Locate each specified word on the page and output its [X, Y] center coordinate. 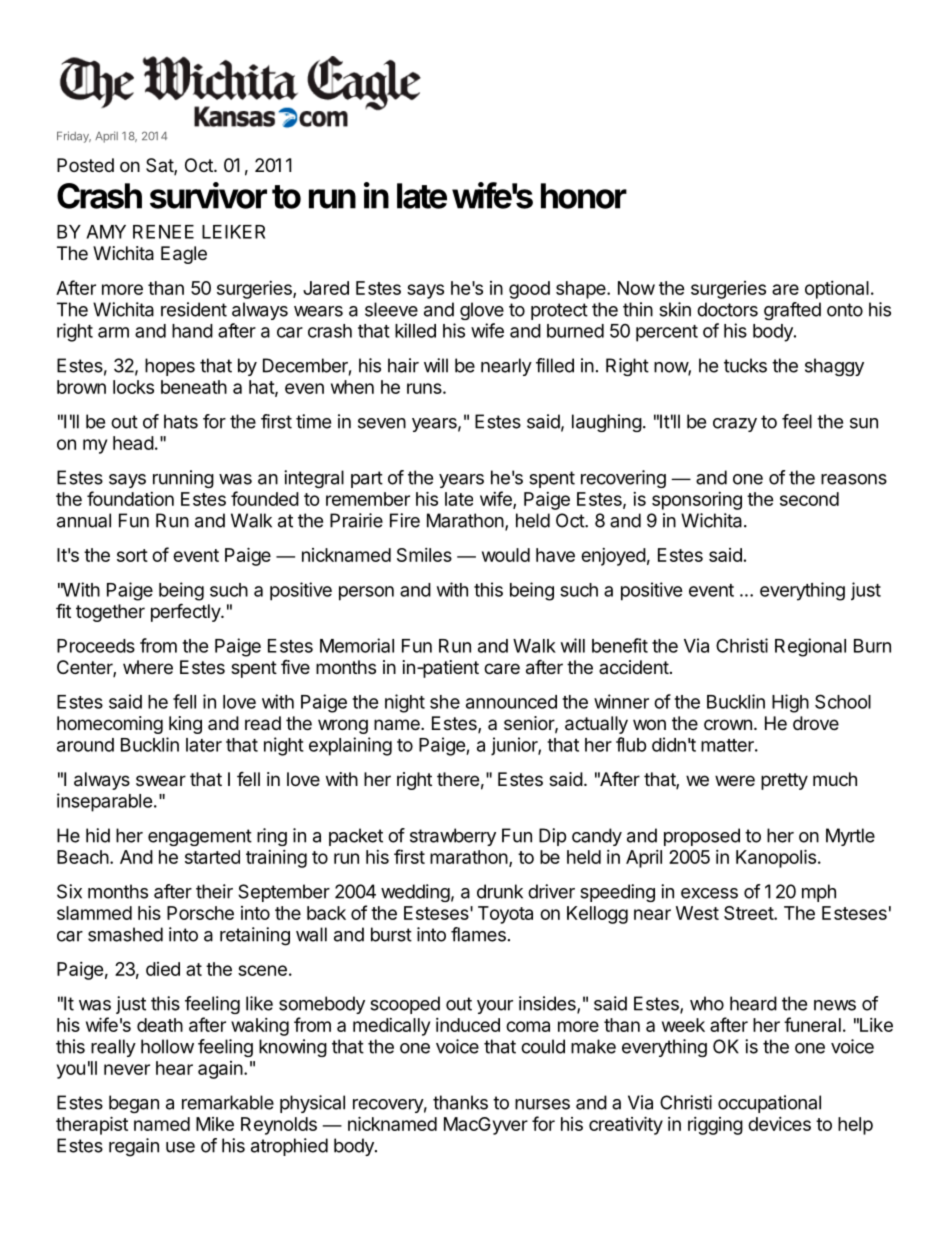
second [809, 499]
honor [584, 196]
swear [161, 781]
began [134, 1104]
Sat [160, 166]
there [458, 779]
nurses [542, 1104]
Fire [405, 520]
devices [779, 1124]
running [183, 479]
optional [837, 290]
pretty [784, 781]
